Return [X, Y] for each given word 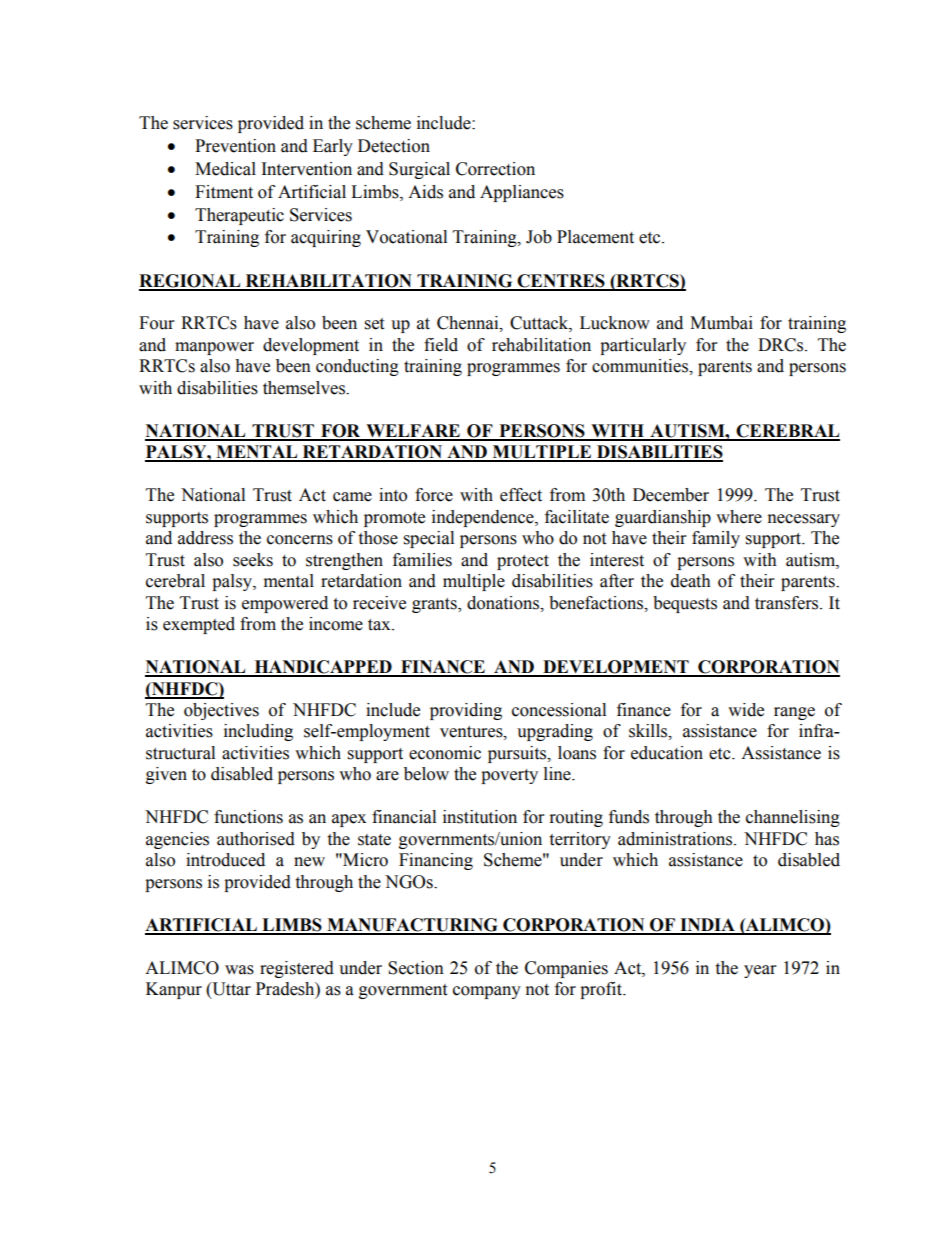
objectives [221, 711]
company [487, 992]
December [671, 495]
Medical [225, 169]
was [239, 970]
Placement [595, 237]
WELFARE [413, 432]
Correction [495, 169]
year [760, 971]
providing [466, 711]
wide [746, 710]
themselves [305, 388]
